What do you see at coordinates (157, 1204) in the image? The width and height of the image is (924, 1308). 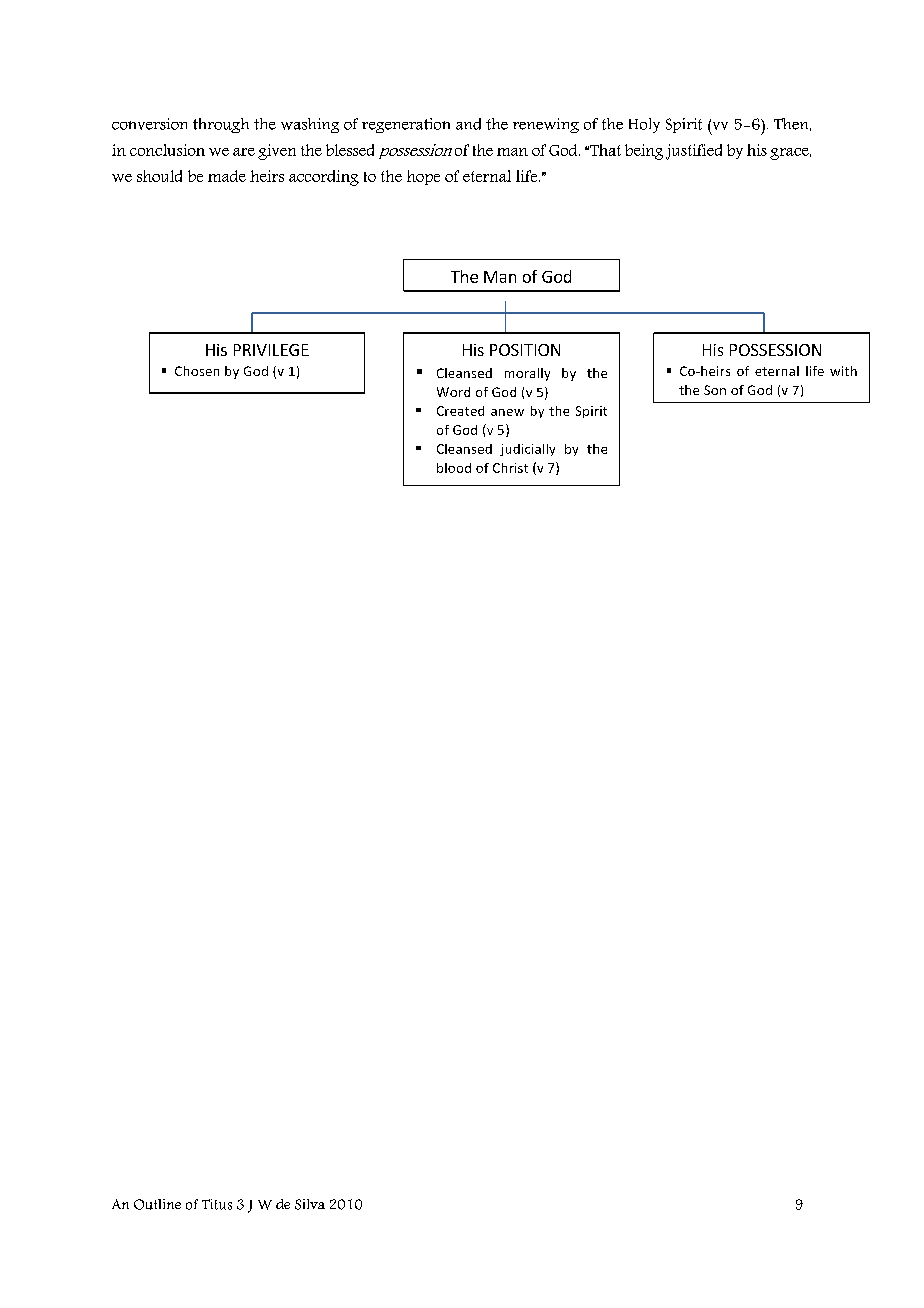 I see `Outline` at bounding box center [157, 1204].
